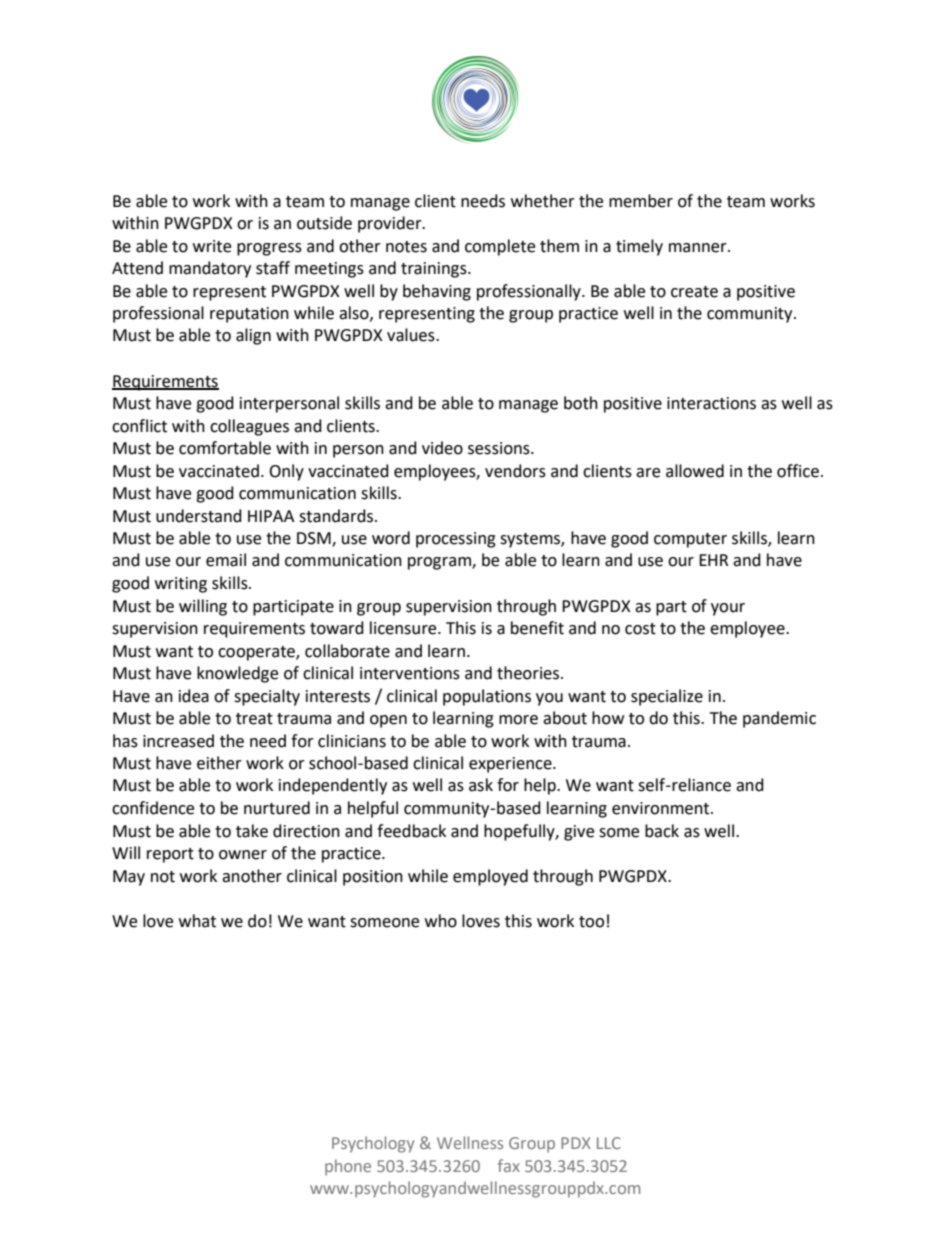 Image resolution: width=952 pixels, height=1233 pixels. What do you see at coordinates (212, 246) in the screenshot?
I see `write` at bounding box center [212, 246].
